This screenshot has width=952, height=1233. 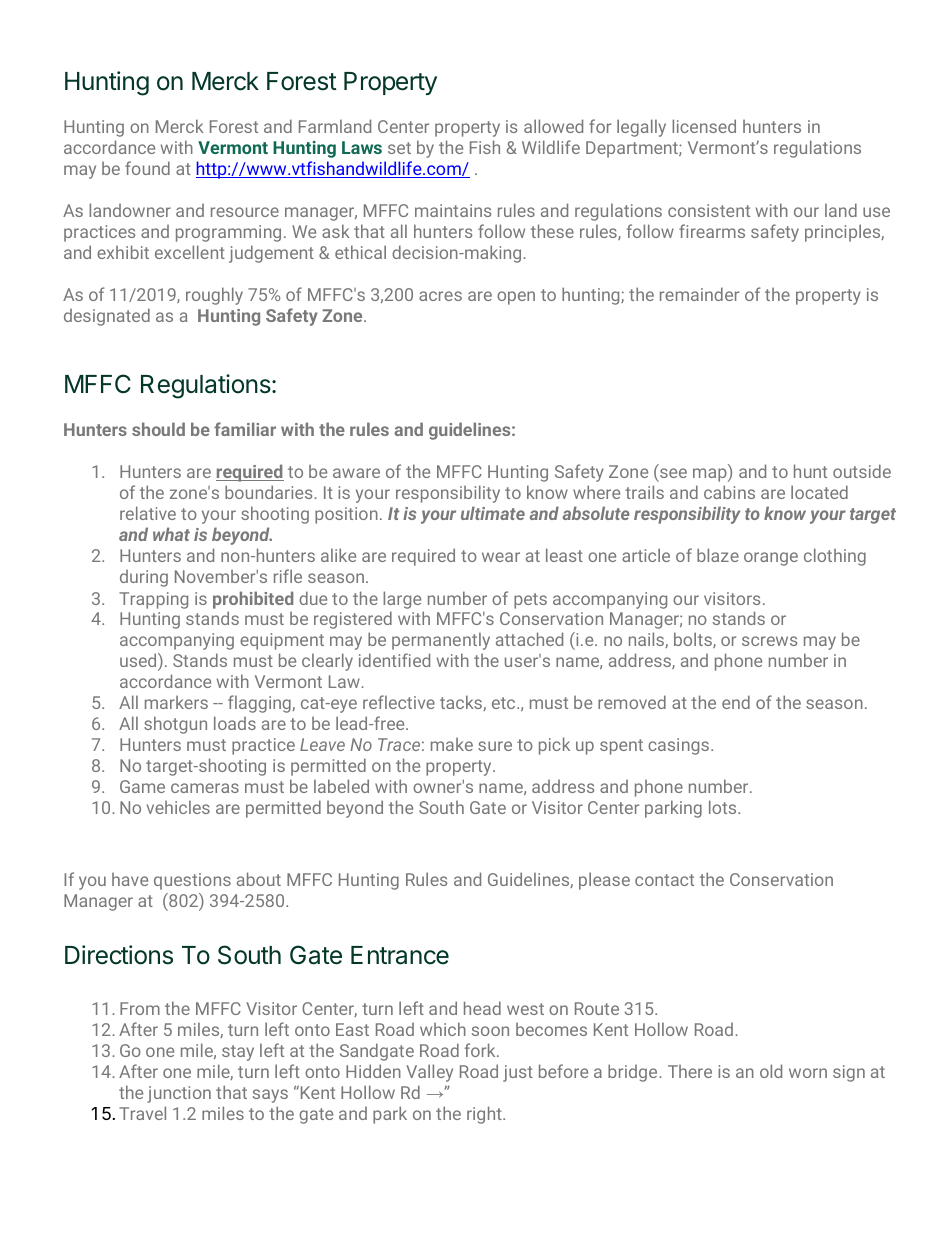 What do you see at coordinates (179, 1094) in the screenshot?
I see `junction` at bounding box center [179, 1094].
